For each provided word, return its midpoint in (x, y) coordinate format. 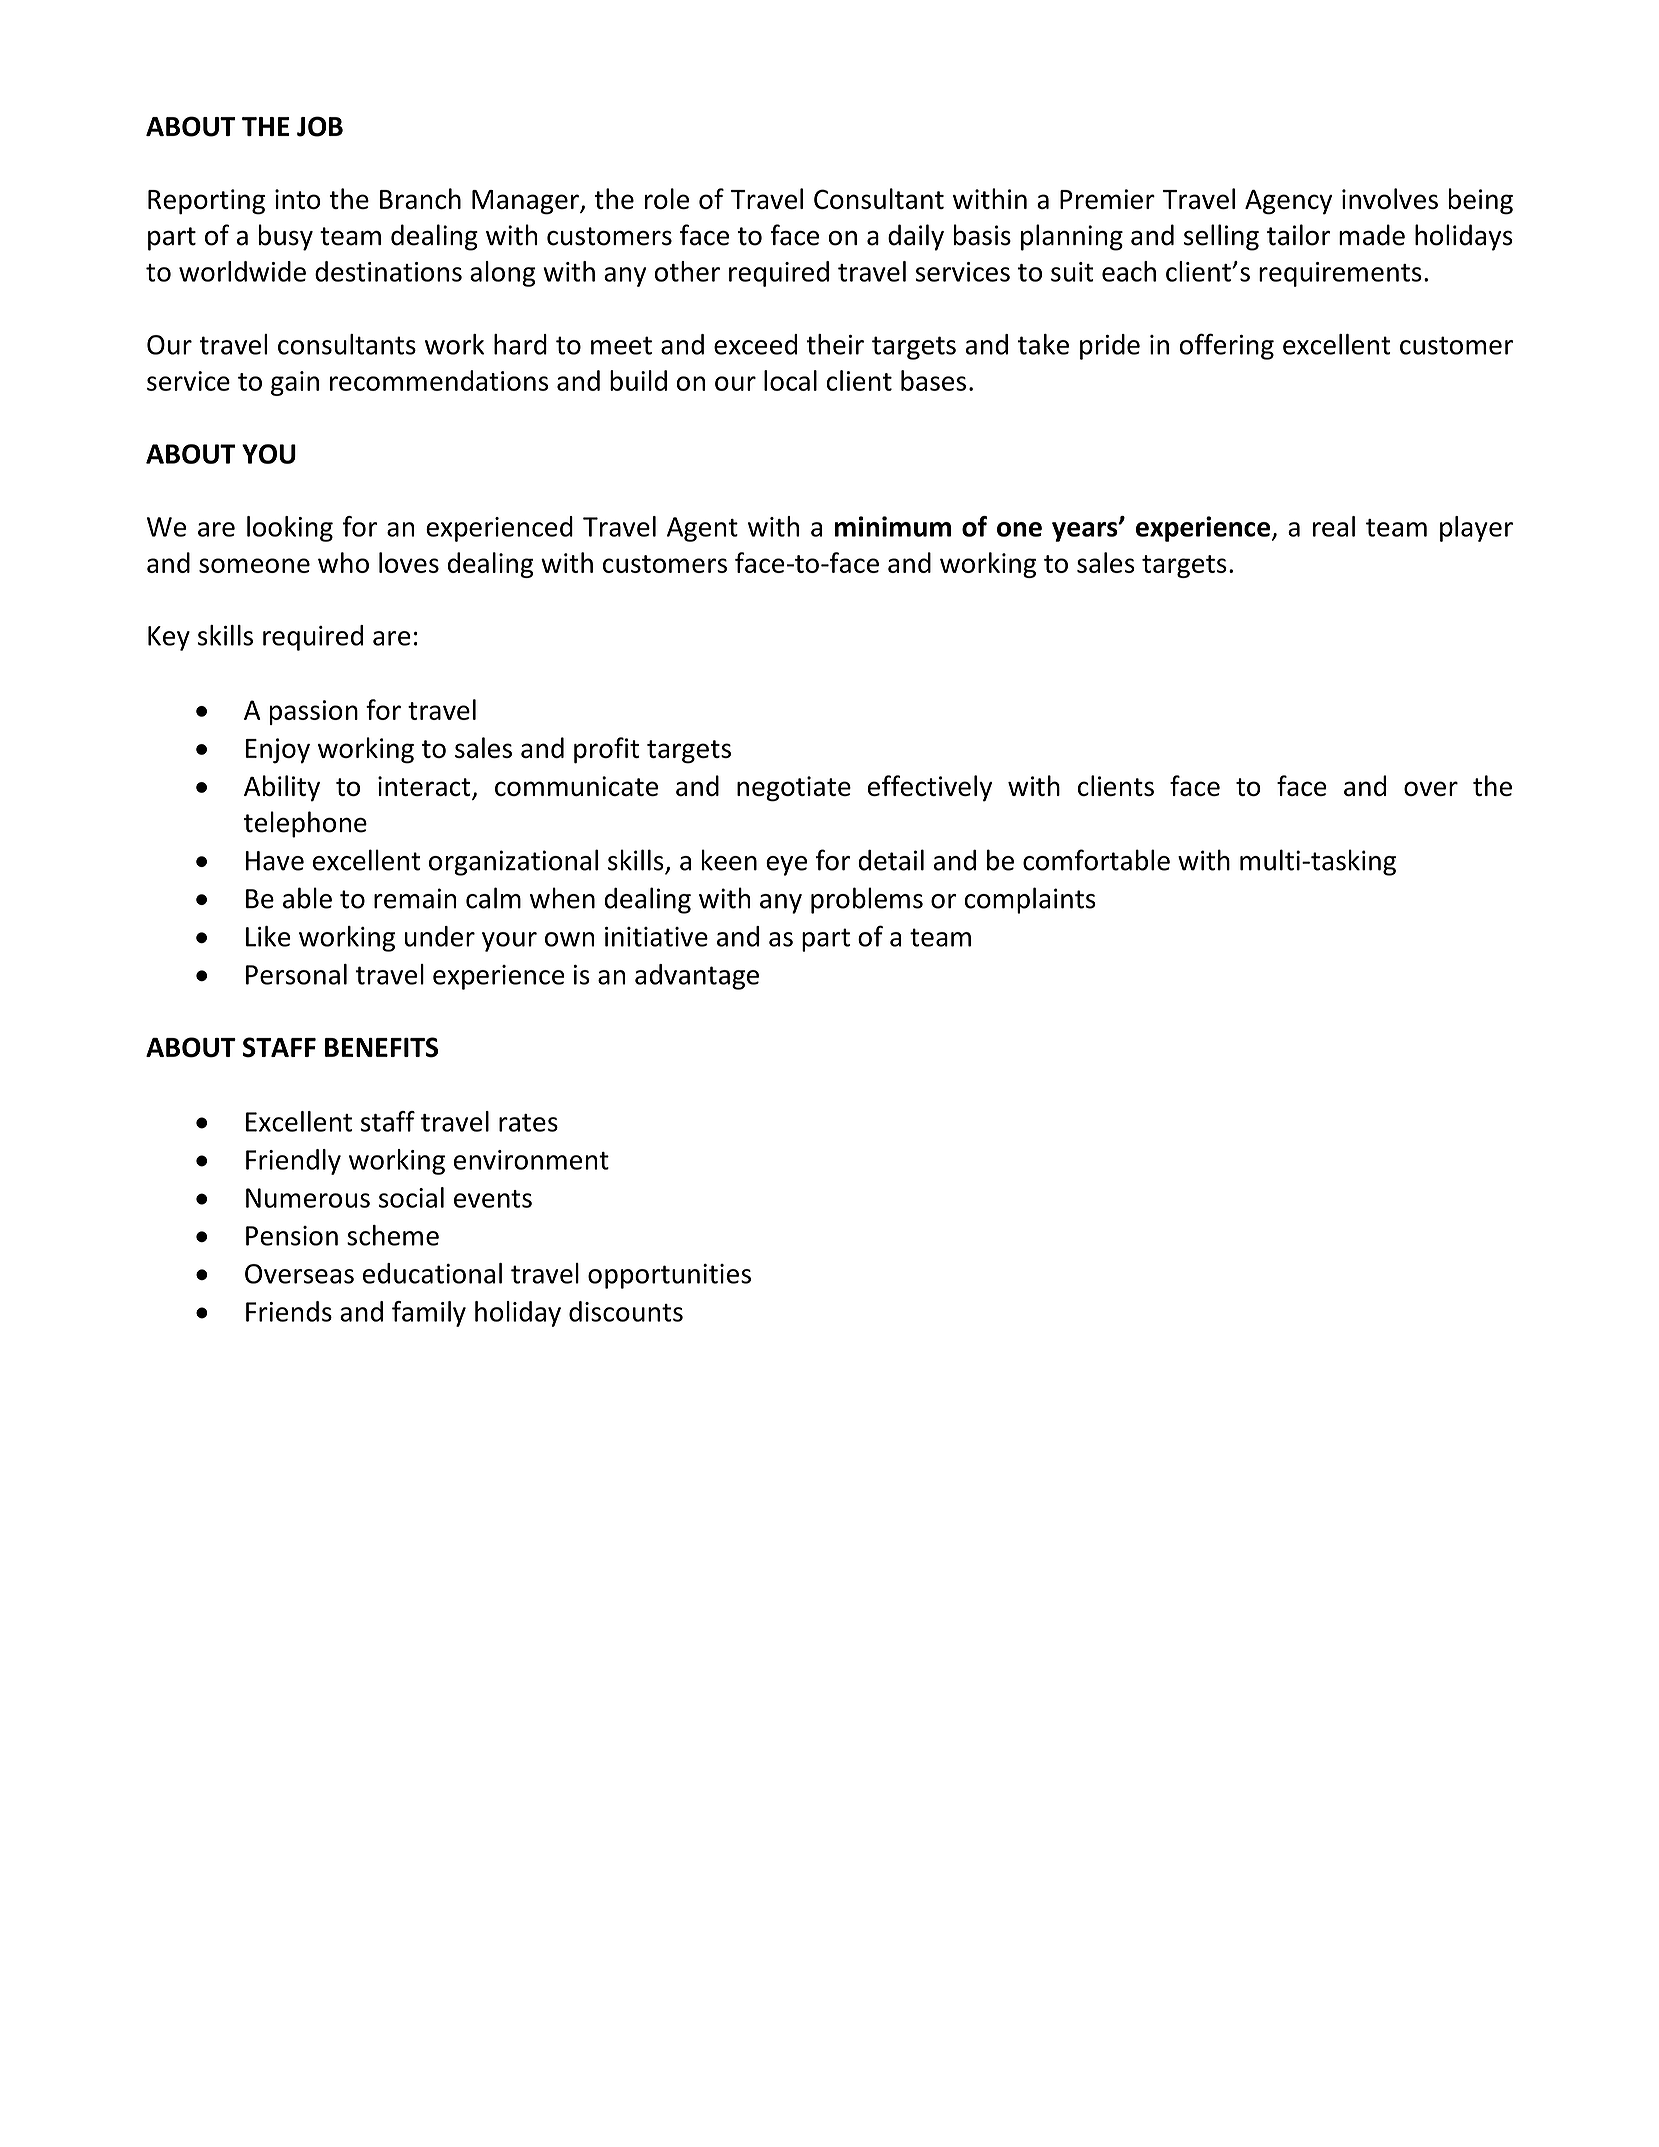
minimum (892, 526)
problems (867, 900)
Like (268, 936)
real (1334, 526)
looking (290, 529)
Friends (289, 1311)
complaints (1030, 900)
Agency (1288, 202)
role (667, 198)
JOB (320, 126)
